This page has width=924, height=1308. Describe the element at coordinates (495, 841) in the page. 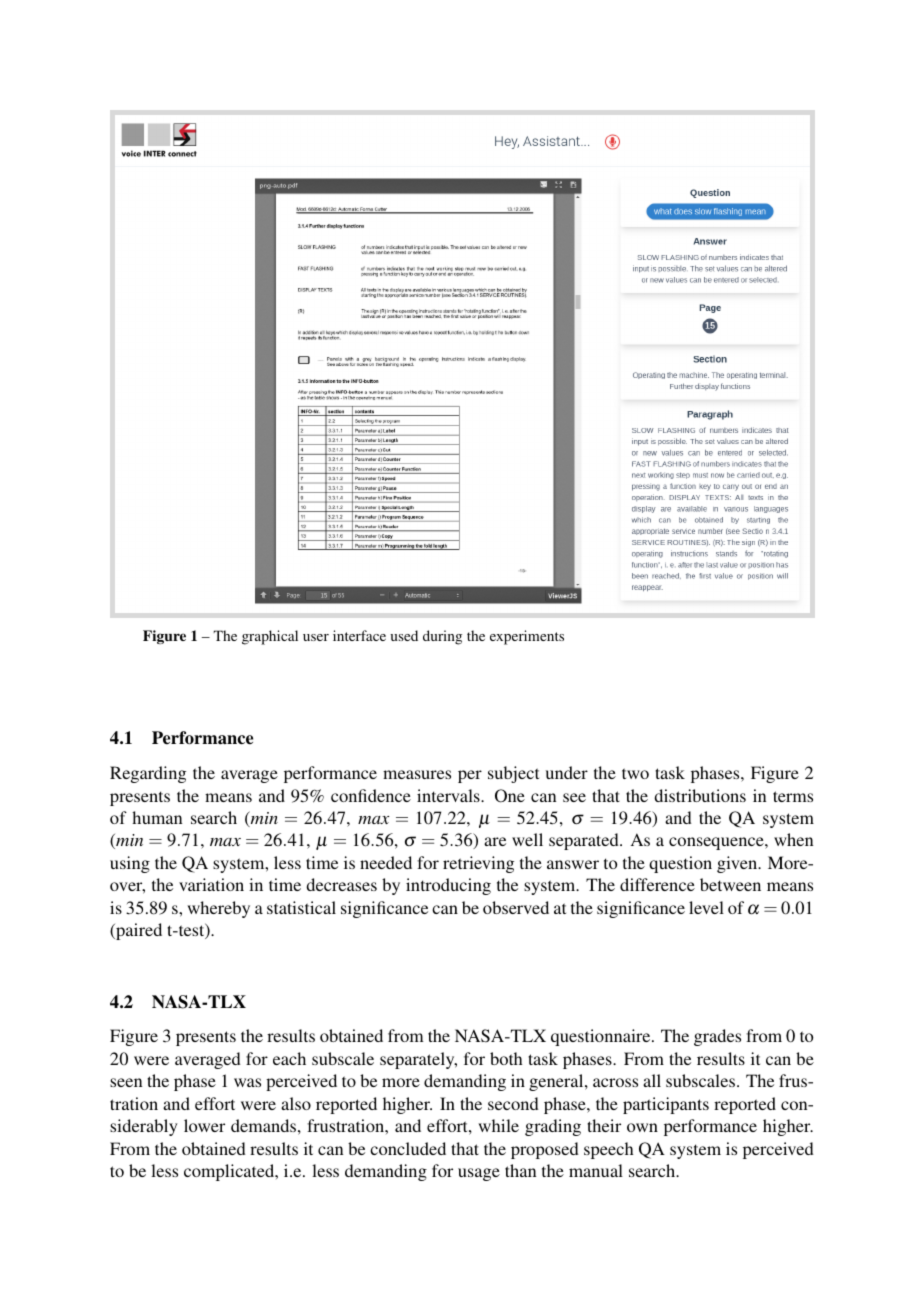

I see `are` at that location.
